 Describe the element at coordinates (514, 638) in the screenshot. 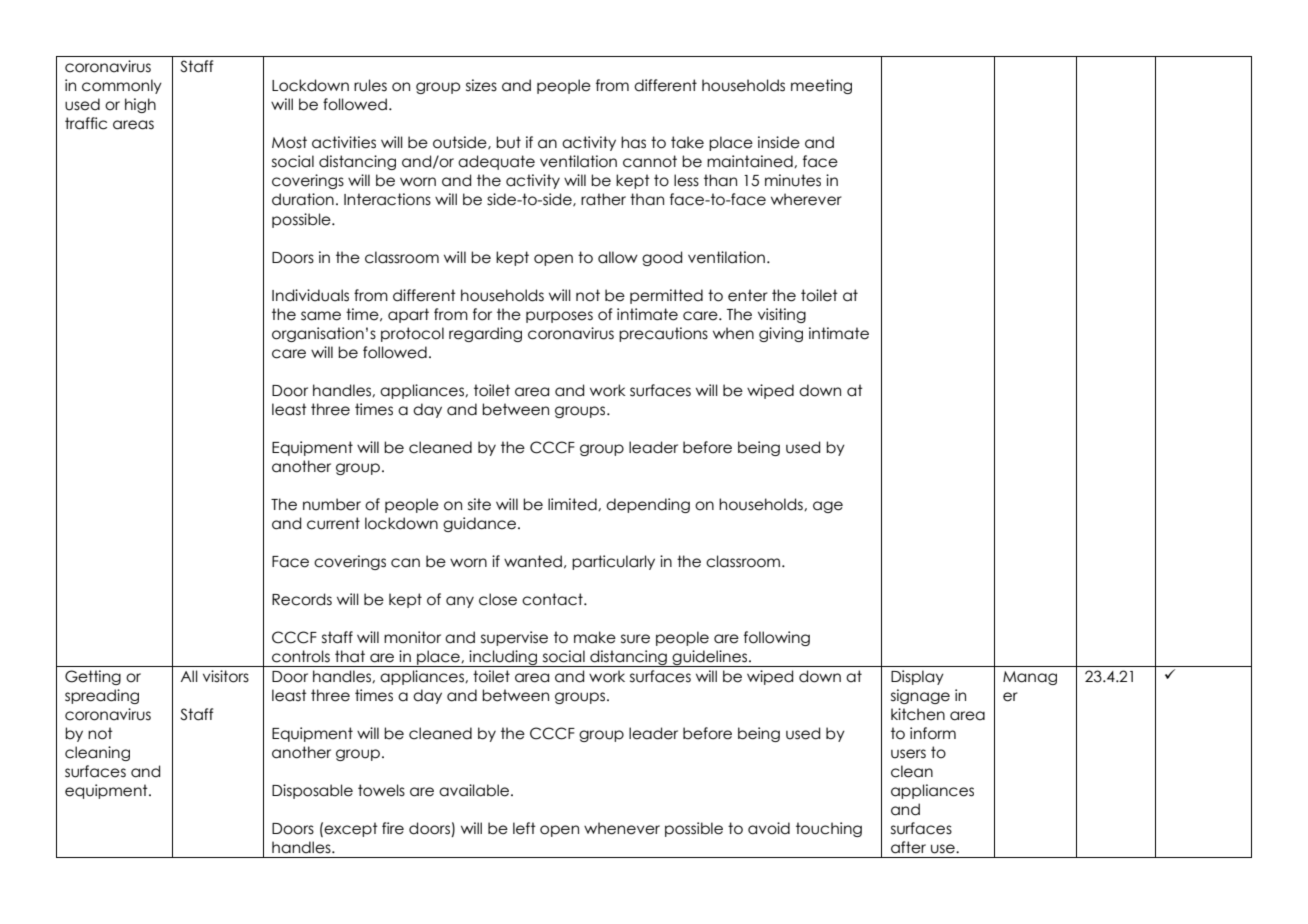

I see `supervise` at that location.
